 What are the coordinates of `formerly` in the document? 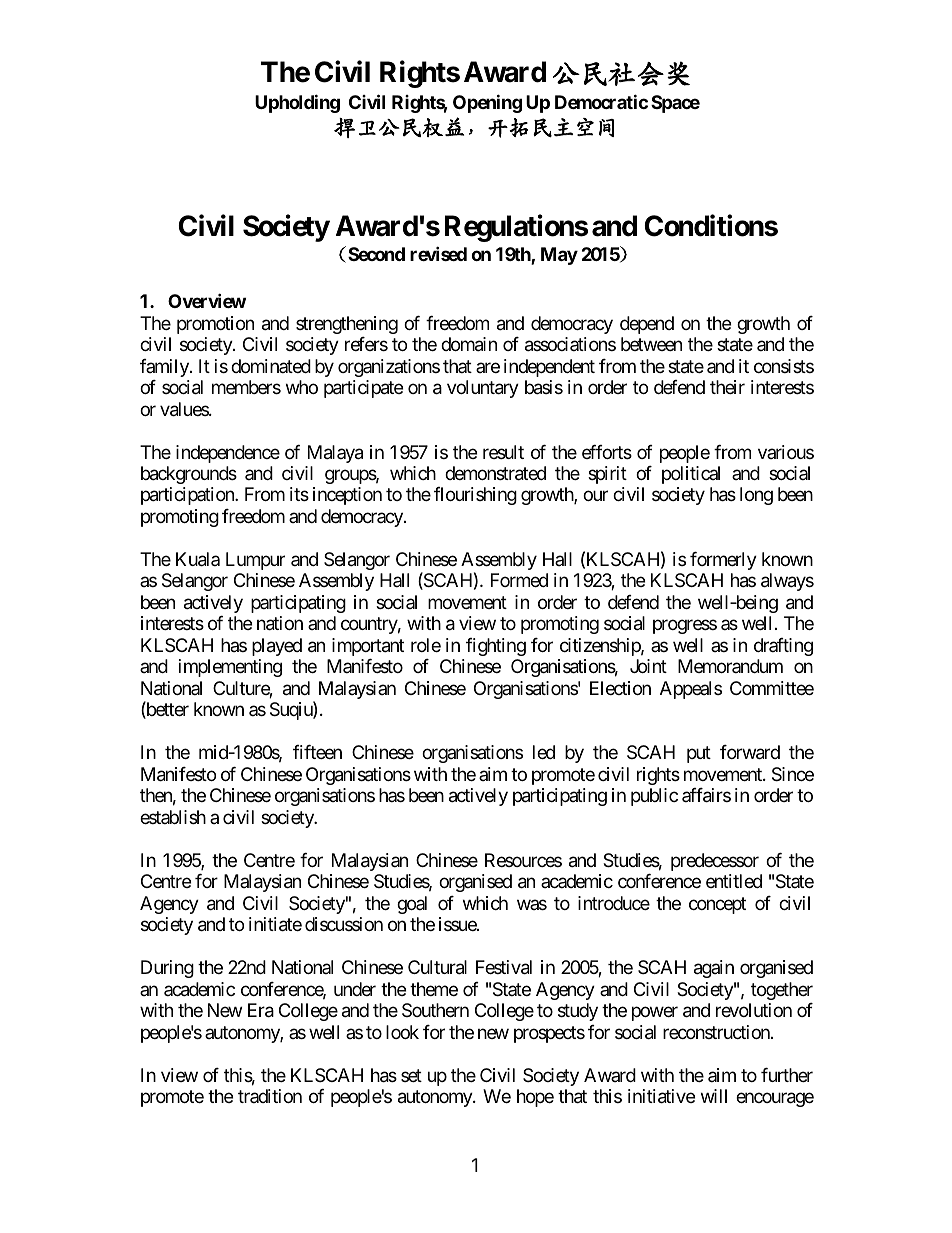 It's located at (723, 561).
